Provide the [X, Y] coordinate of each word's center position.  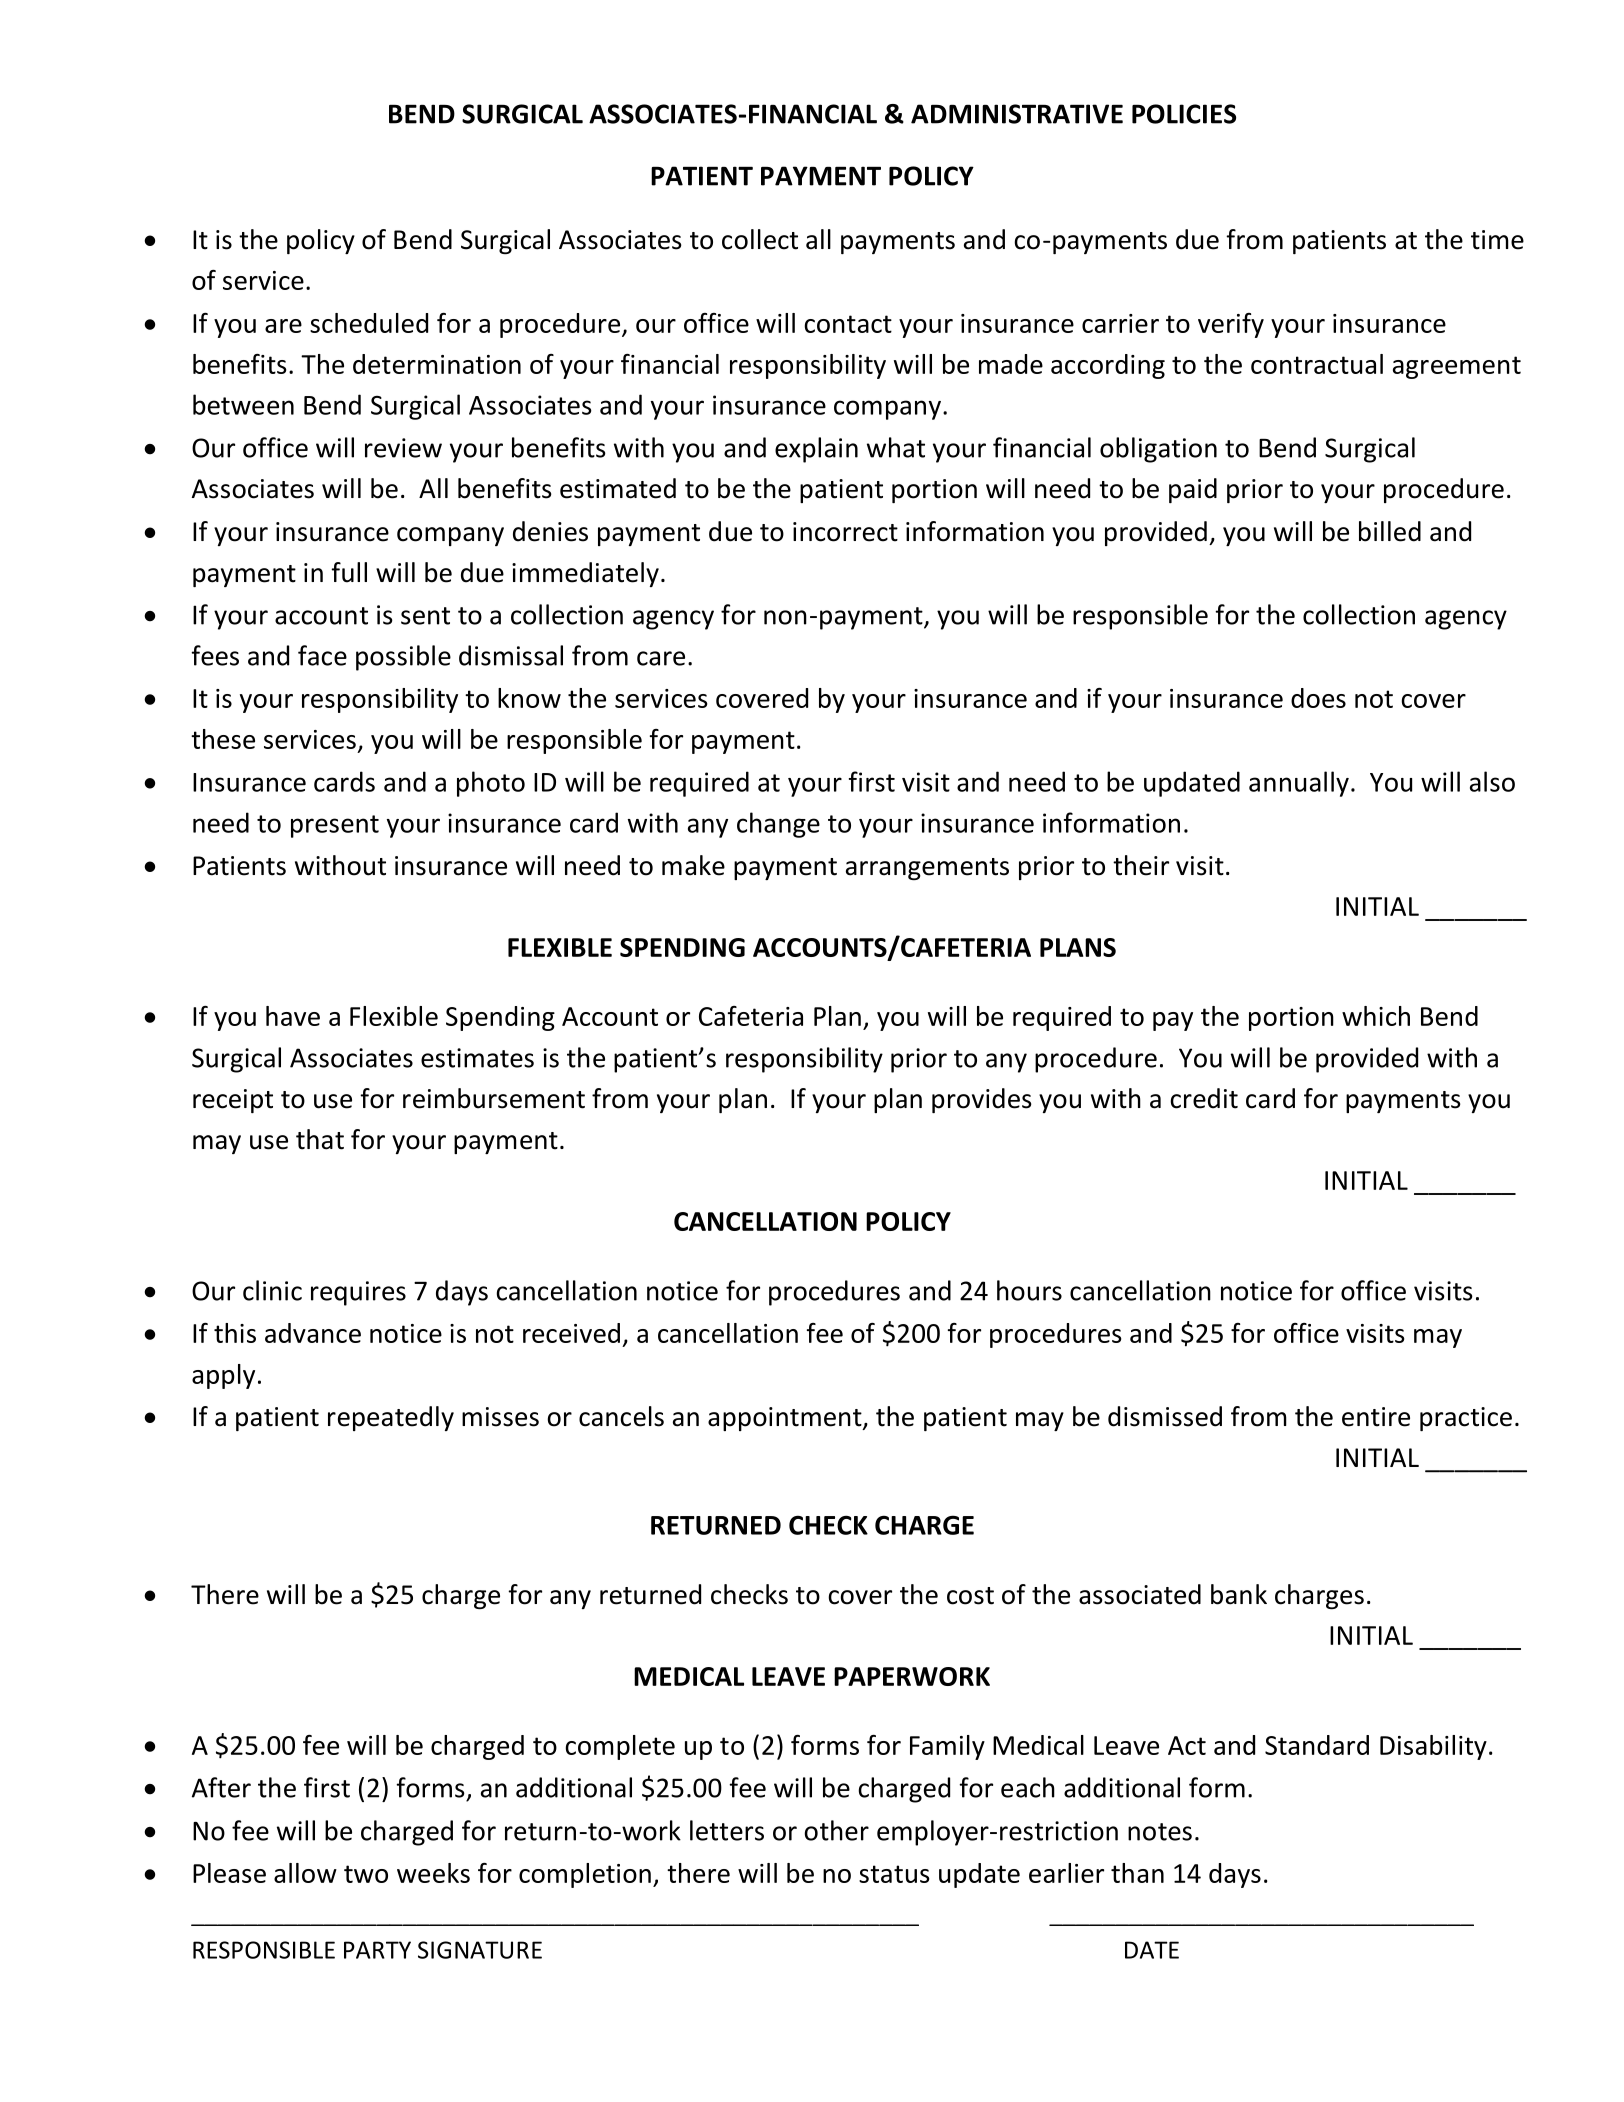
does [1318, 698]
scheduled [369, 323]
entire [1376, 1417]
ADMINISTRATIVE [1017, 114]
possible [403, 658]
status [894, 1874]
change [778, 825]
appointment [786, 1419]
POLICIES [1184, 114]
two [366, 1874]
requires [358, 1293]
